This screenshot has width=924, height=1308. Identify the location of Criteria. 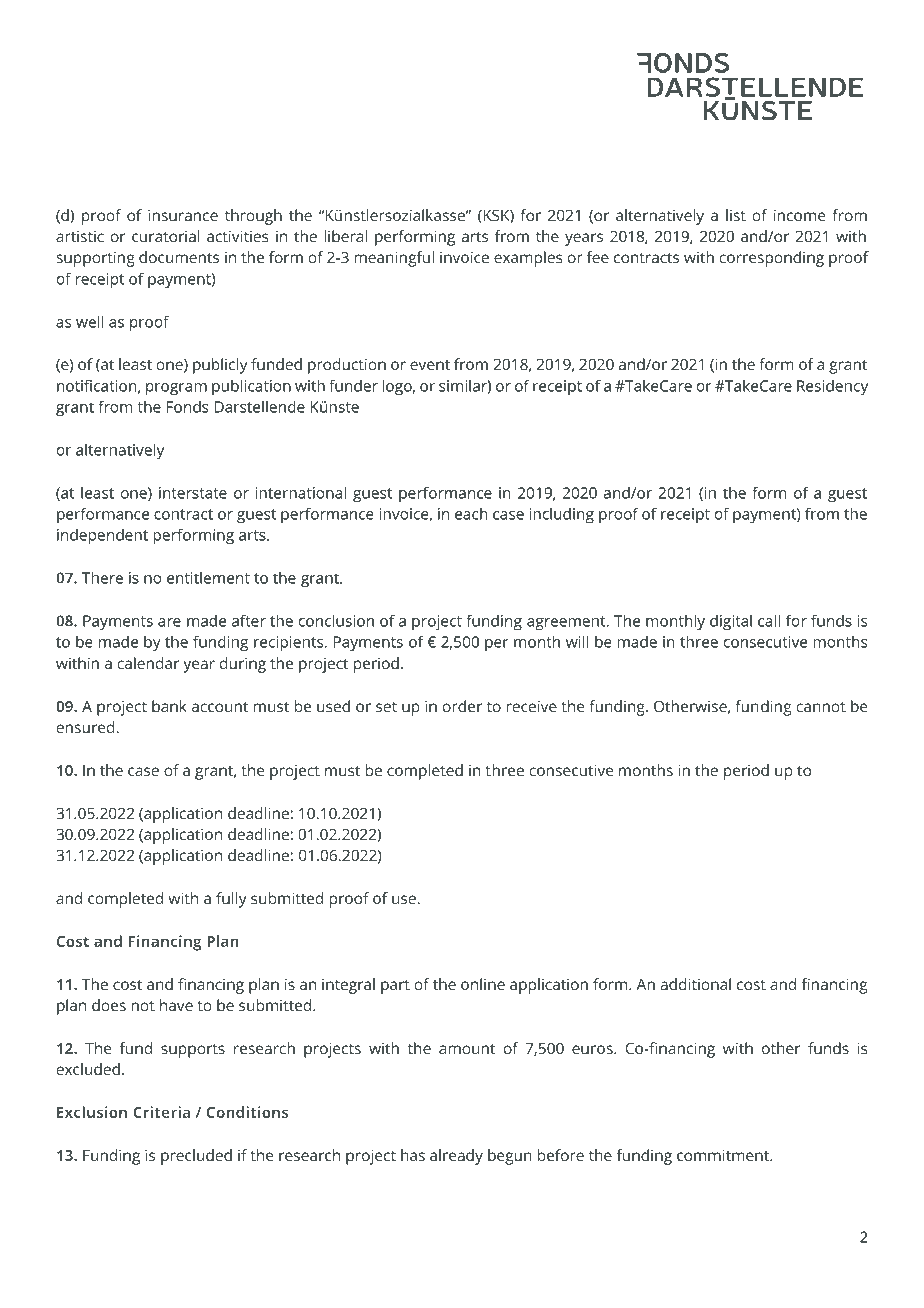
(161, 1112).
